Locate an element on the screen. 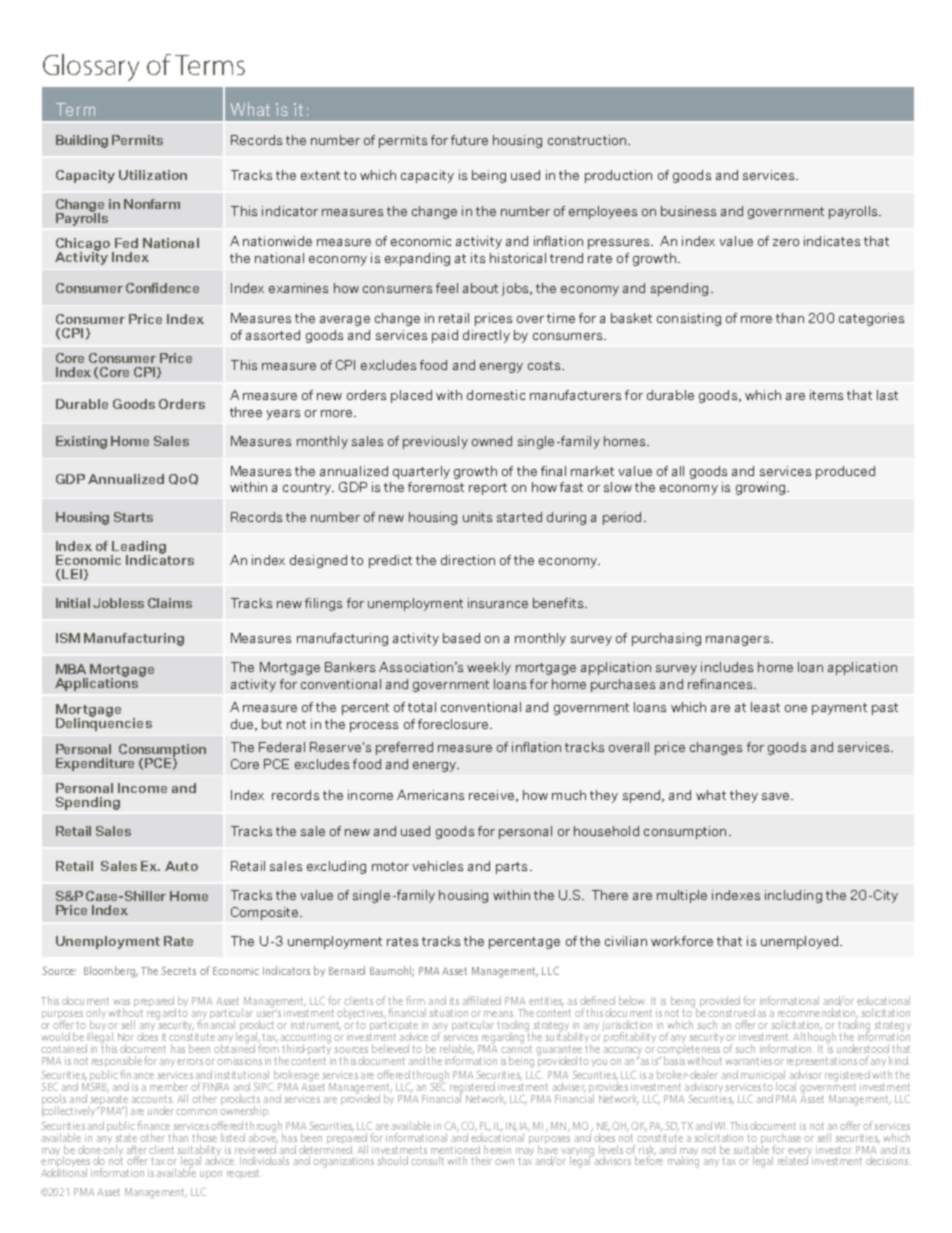  Claims is located at coordinates (170, 603).
